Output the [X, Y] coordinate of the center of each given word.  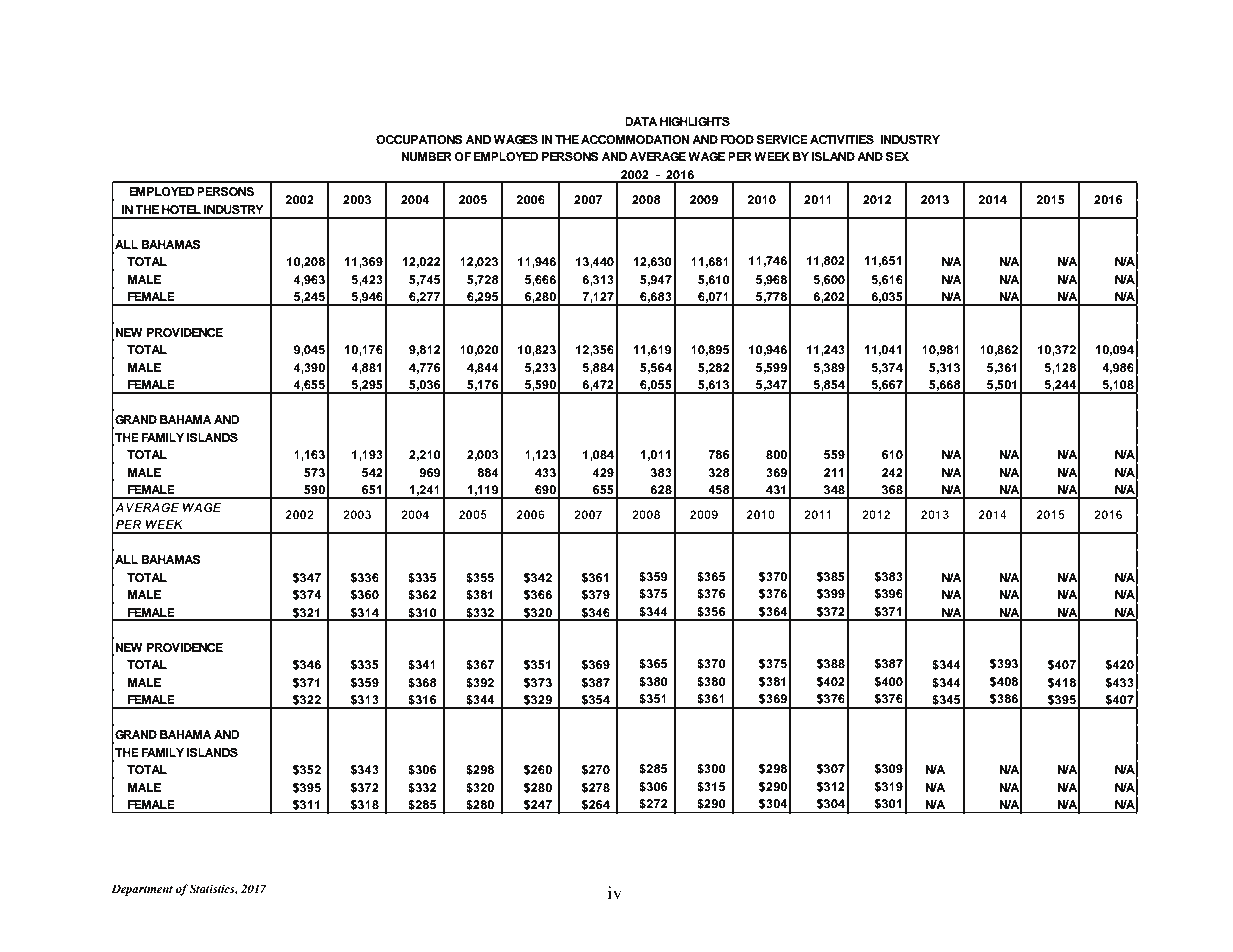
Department [142, 890]
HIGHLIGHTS [695, 121]
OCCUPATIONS [419, 139]
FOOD [737, 139]
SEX [897, 156]
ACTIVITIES [842, 139]
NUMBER [426, 156]
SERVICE [782, 139]
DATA [641, 121]
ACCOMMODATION [635, 139]
